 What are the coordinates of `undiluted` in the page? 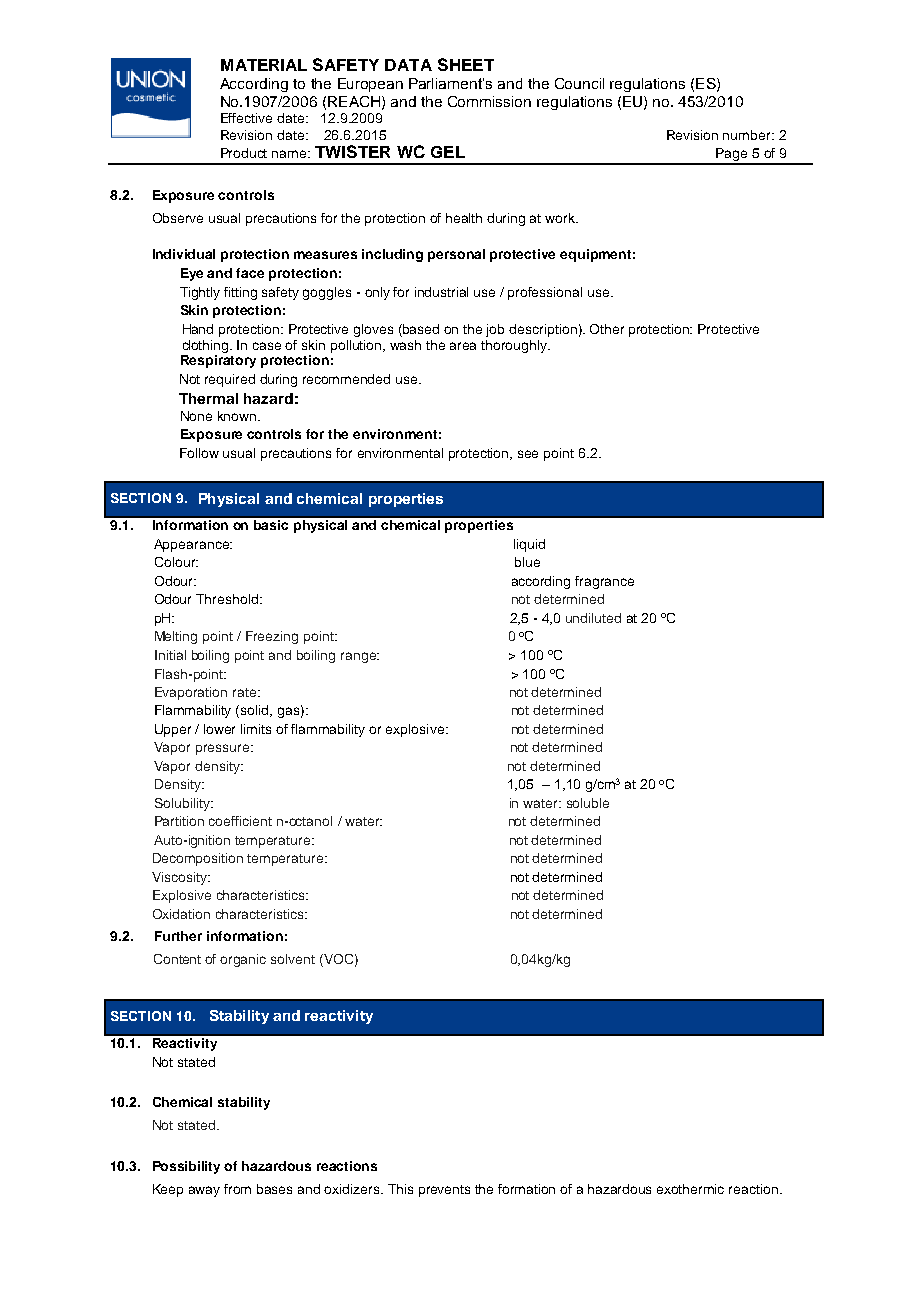 It's located at (593, 618).
